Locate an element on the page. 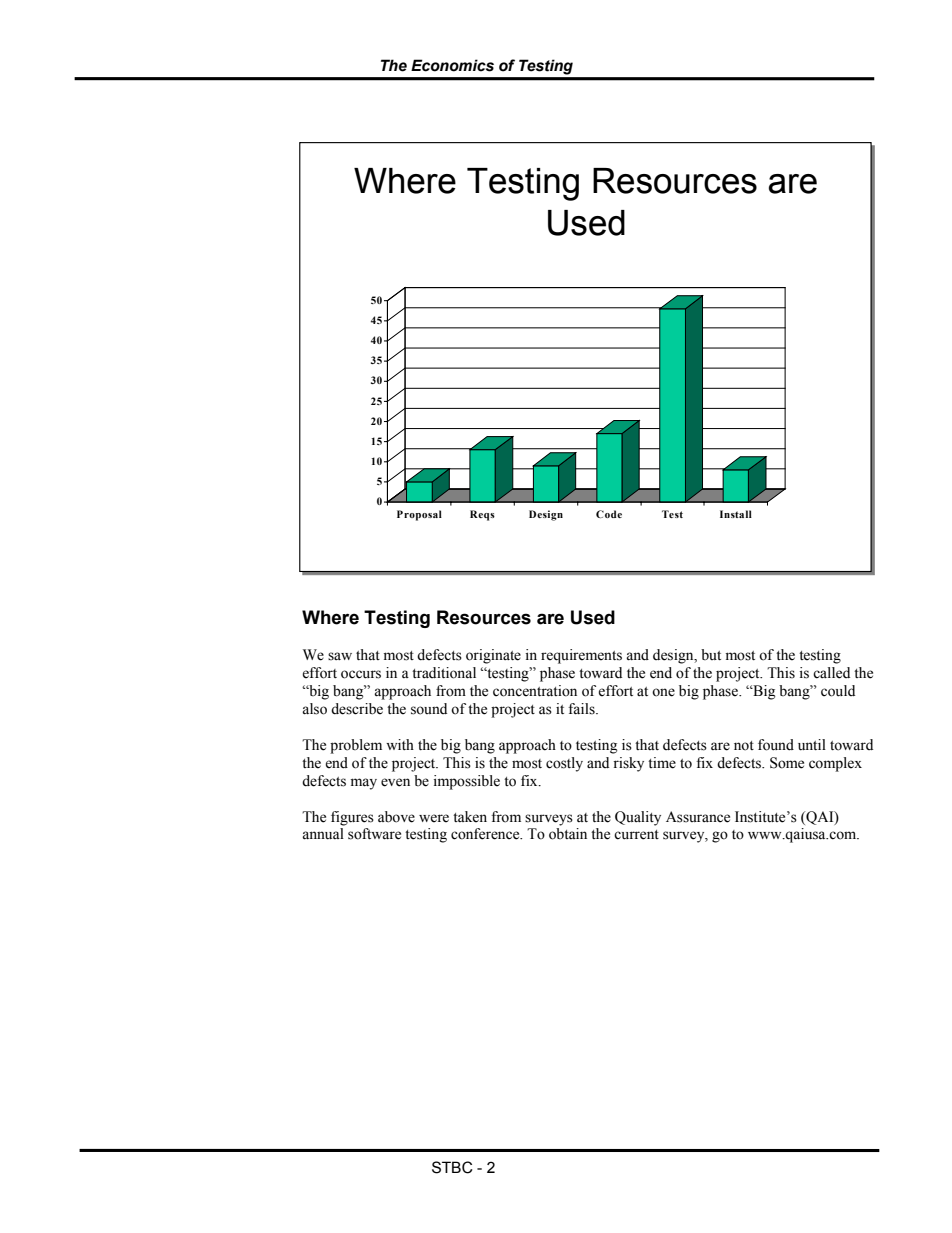  found is located at coordinates (776, 745).
